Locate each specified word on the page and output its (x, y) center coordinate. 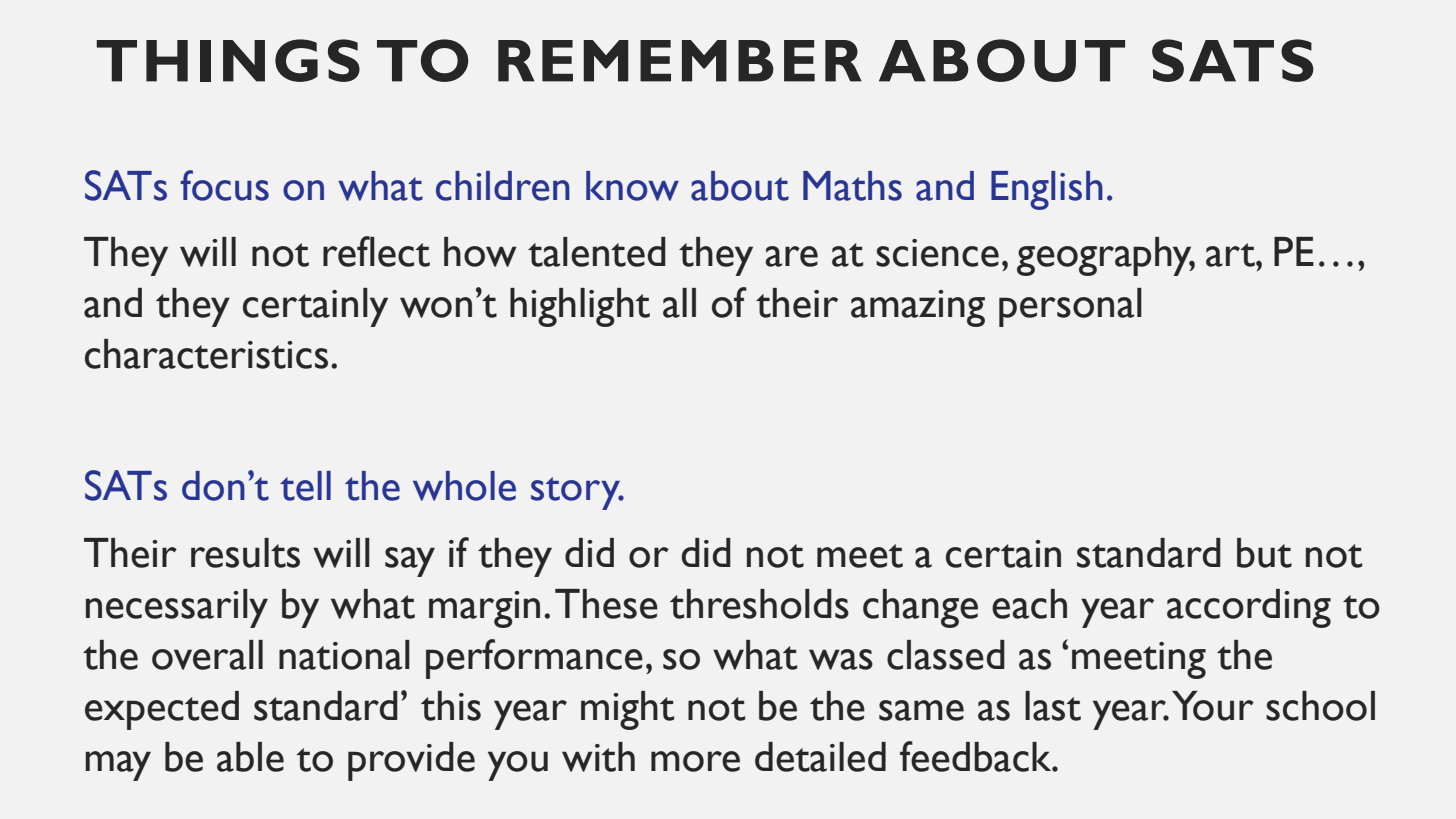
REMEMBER (680, 61)
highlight (580, 307)
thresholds (759, 604)
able (250, 757)
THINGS (228, 60)
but (1264, 553)
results (245, 553)
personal (1070, 307)
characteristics (206, 354)
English (1047, 190)
